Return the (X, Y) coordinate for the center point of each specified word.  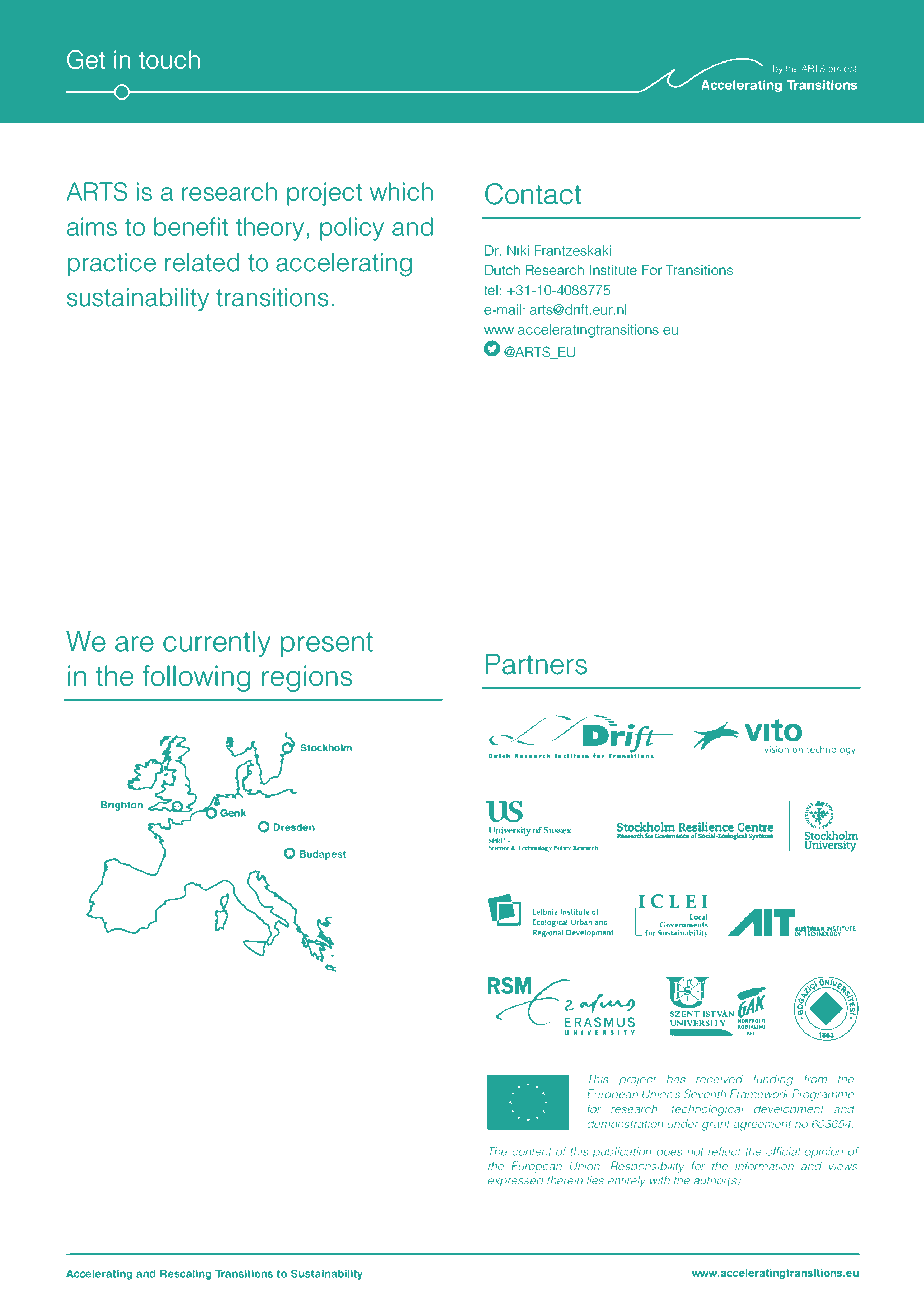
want (126, 1098)
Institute (613, 270)
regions (307, 678)
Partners (536, 664)
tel (491, 290)
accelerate (210, 1067)
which (401, 191)
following (196, 678)
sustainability (138, 299)
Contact (533, 194)
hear (201, 1098)
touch (169, 59)
